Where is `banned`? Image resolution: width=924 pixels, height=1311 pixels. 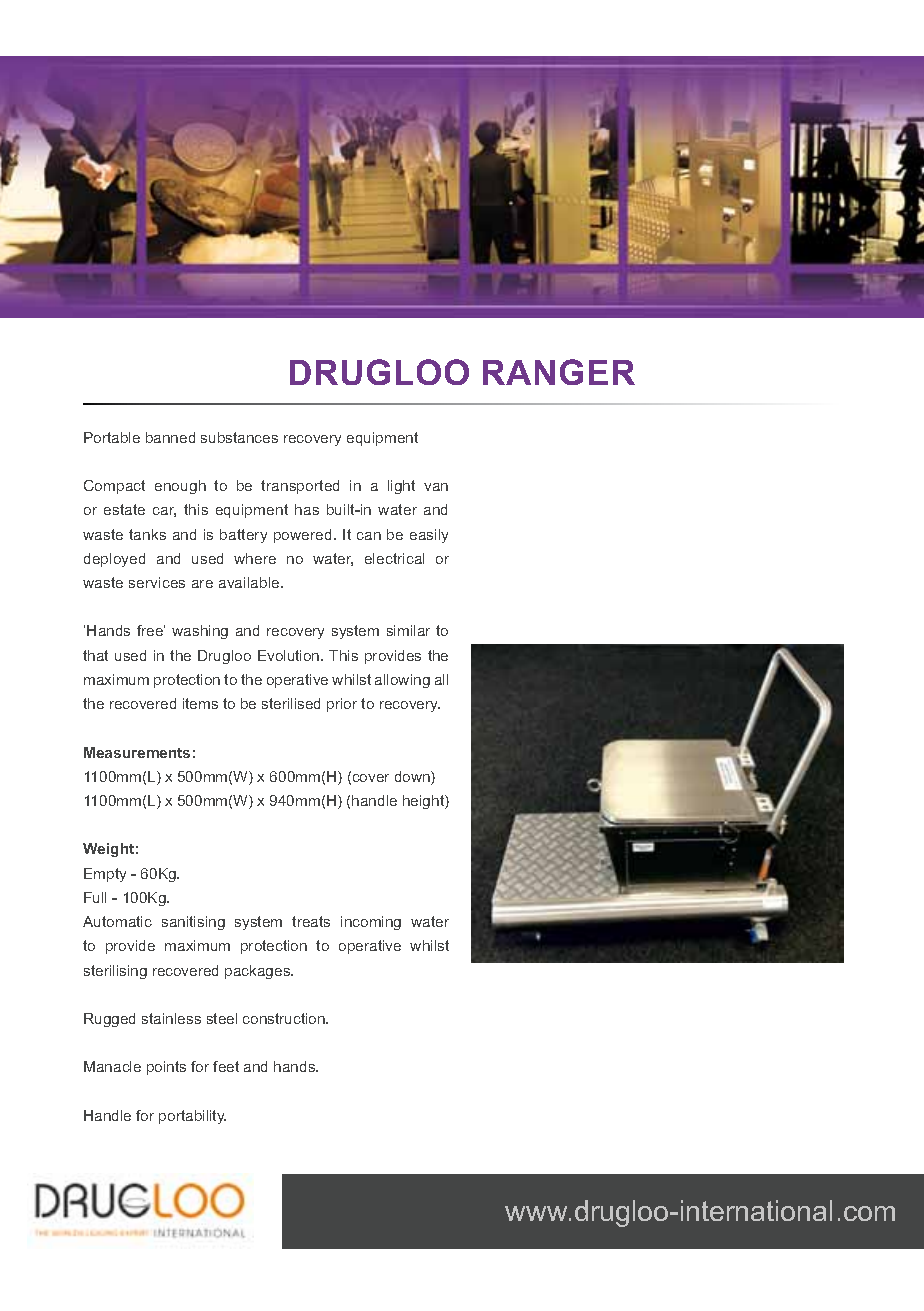
banned is located at coordinates (170, 437).
